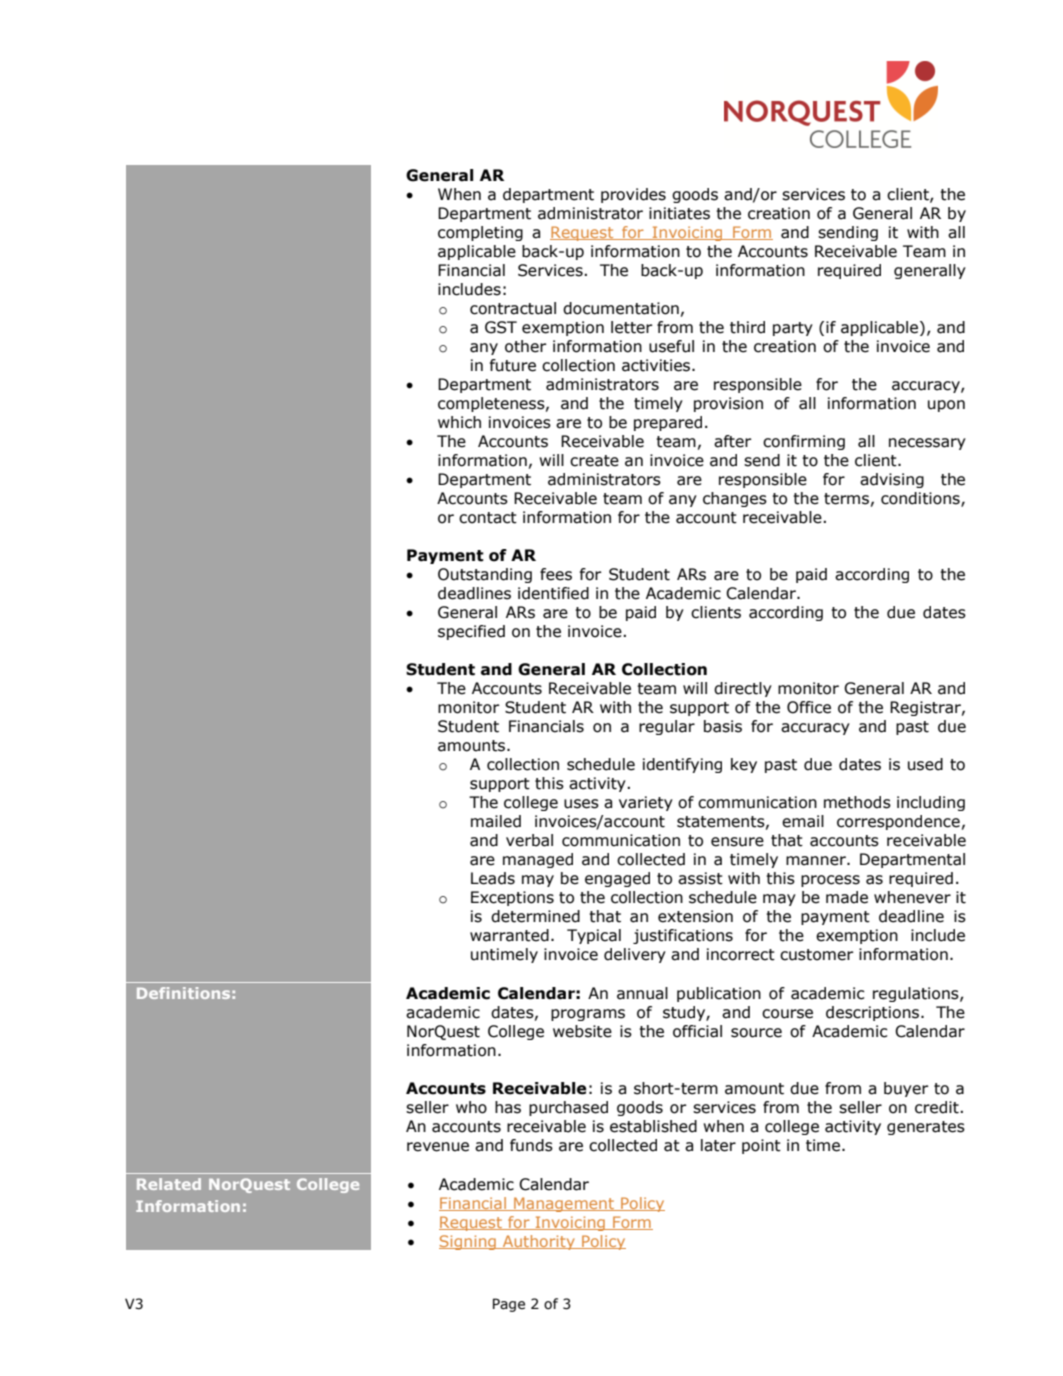  What do you see at coordinates (485, 575) in the screenshot?
I see `Outstanding` at bounding box center [485, 575].
